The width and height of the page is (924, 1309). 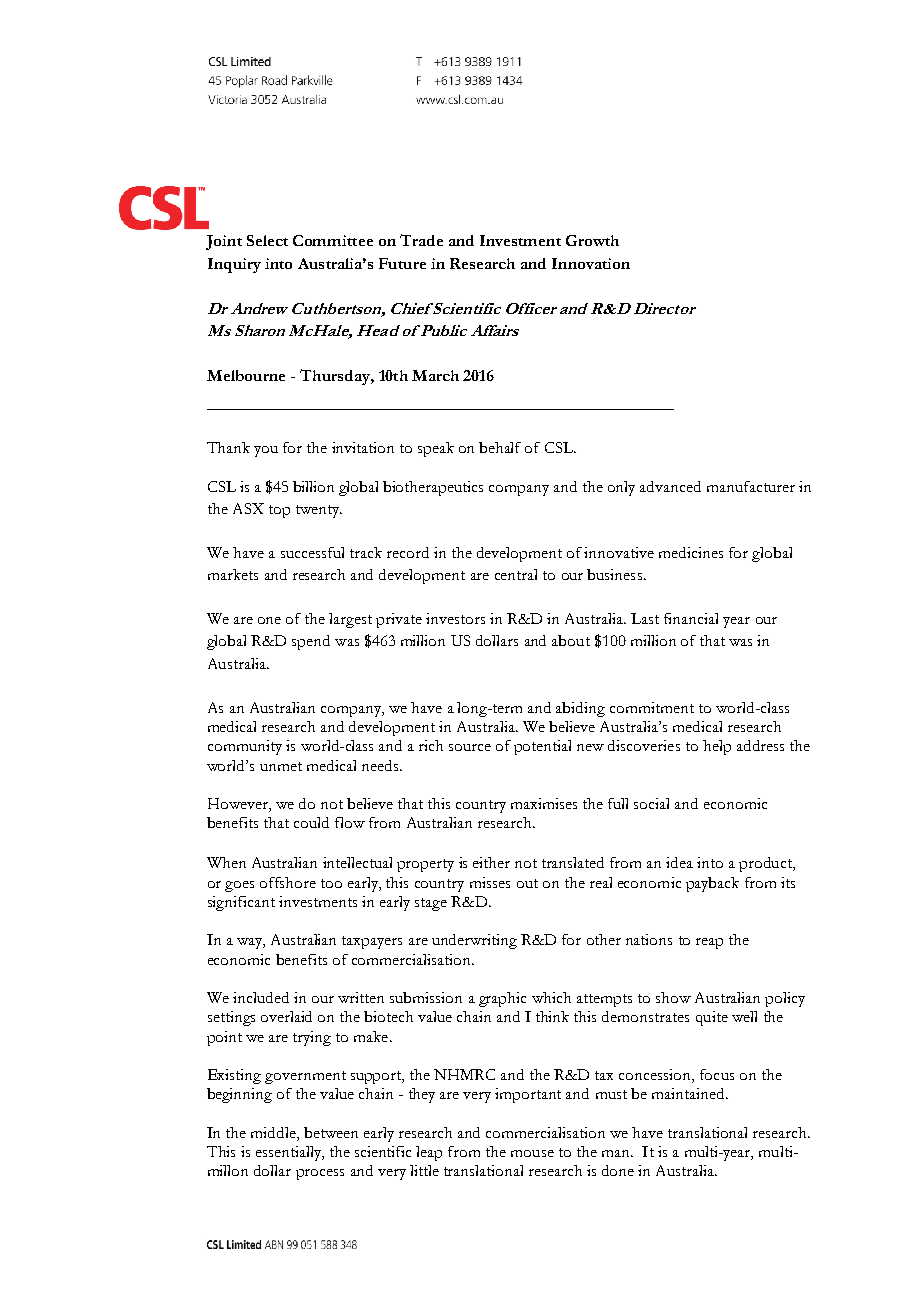 What do you see at coordinates (712, 884) in the page?
I see `payback` at bounding box center [712, 884].
